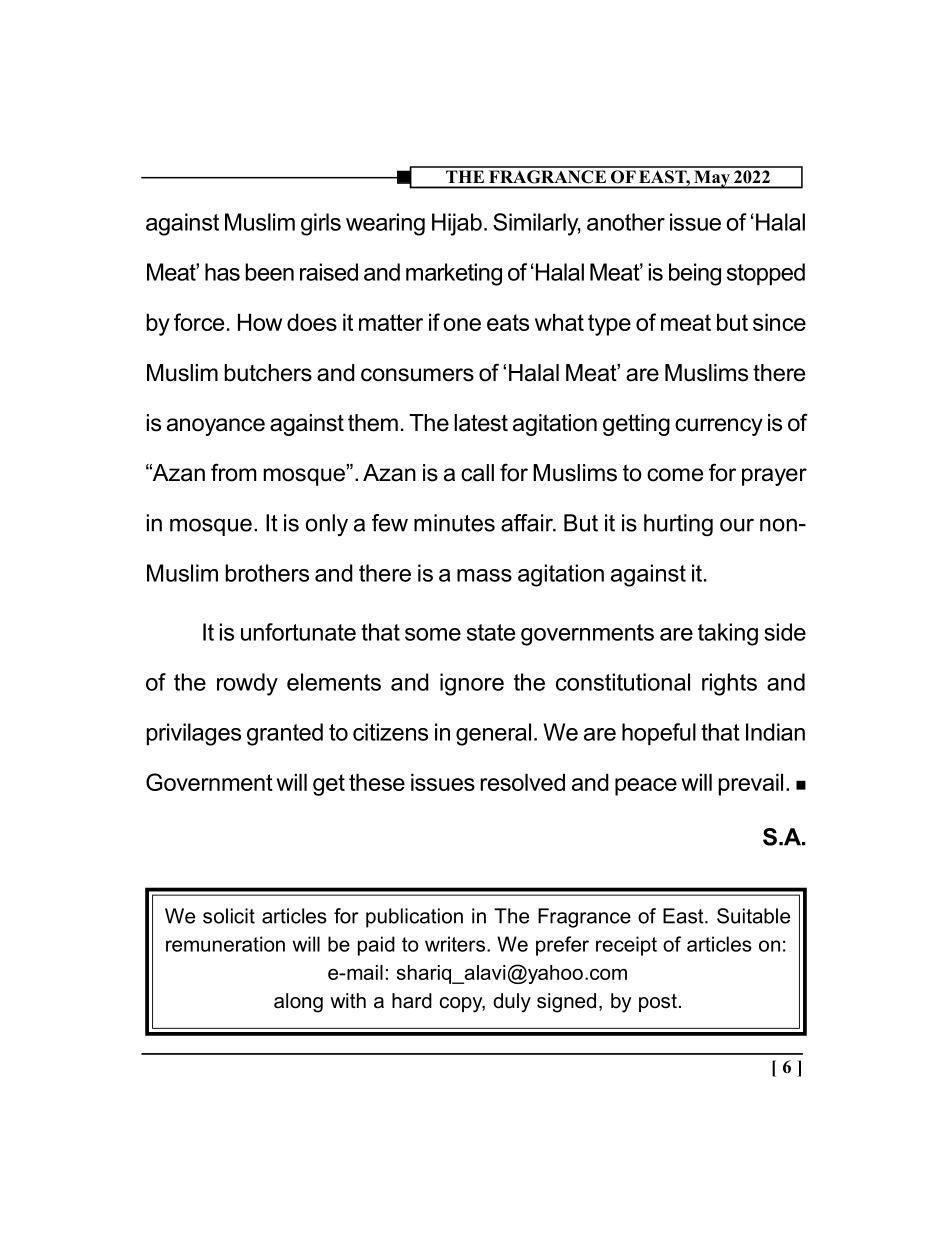 The width and height of the screenshot is (952, 1233). I want to click on from, so click(233, 472).
